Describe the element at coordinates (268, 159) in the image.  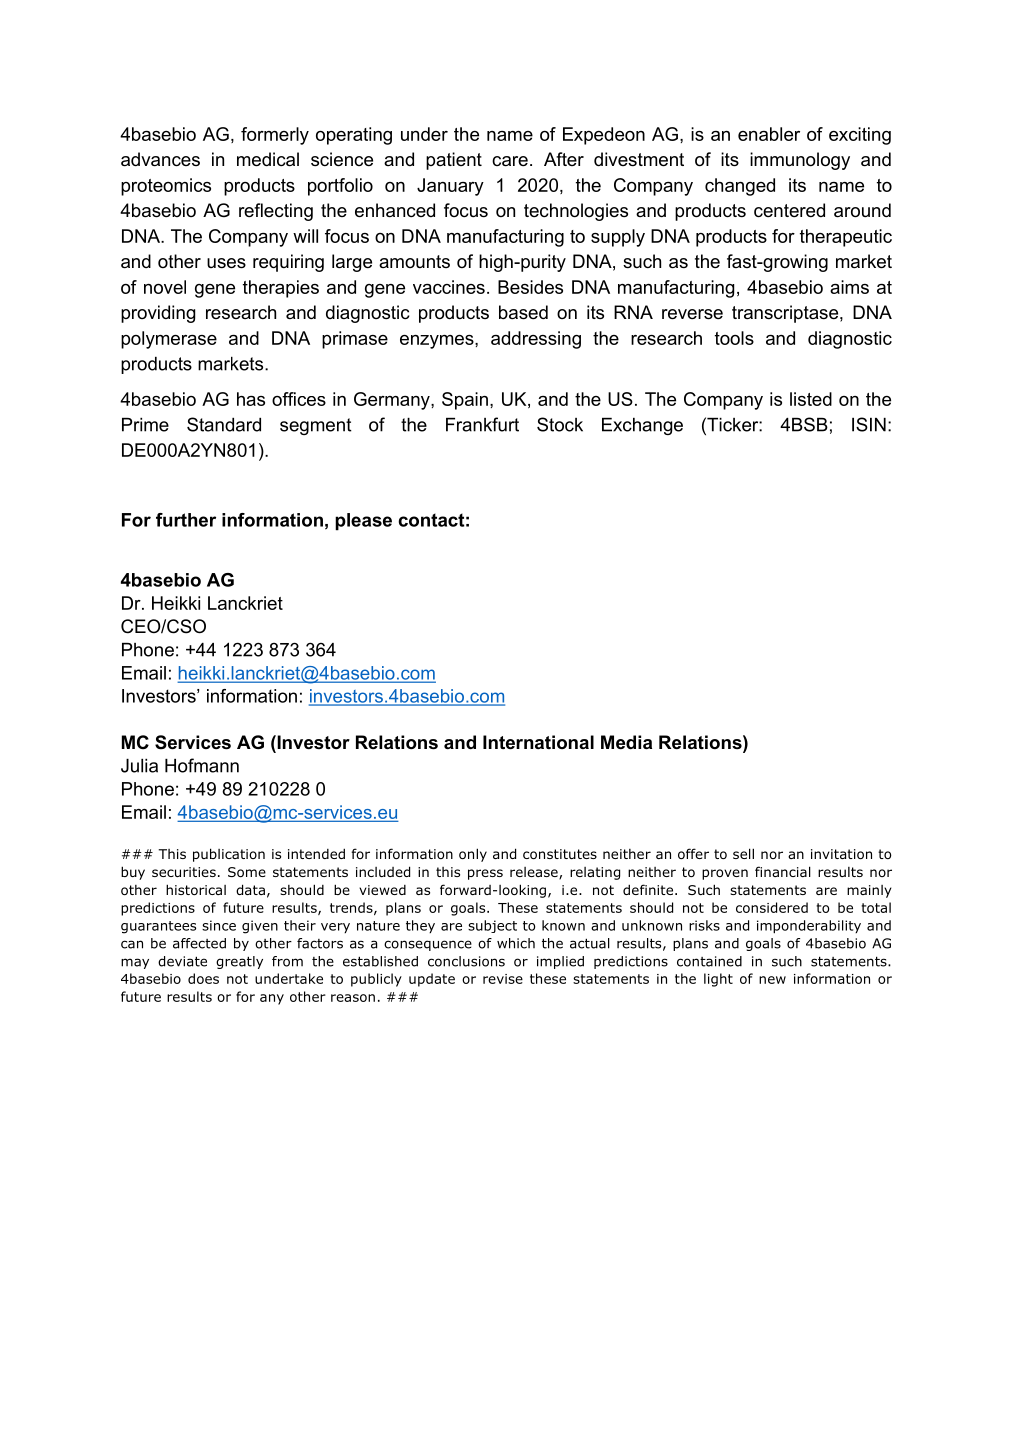
I see `medical` at that location.
